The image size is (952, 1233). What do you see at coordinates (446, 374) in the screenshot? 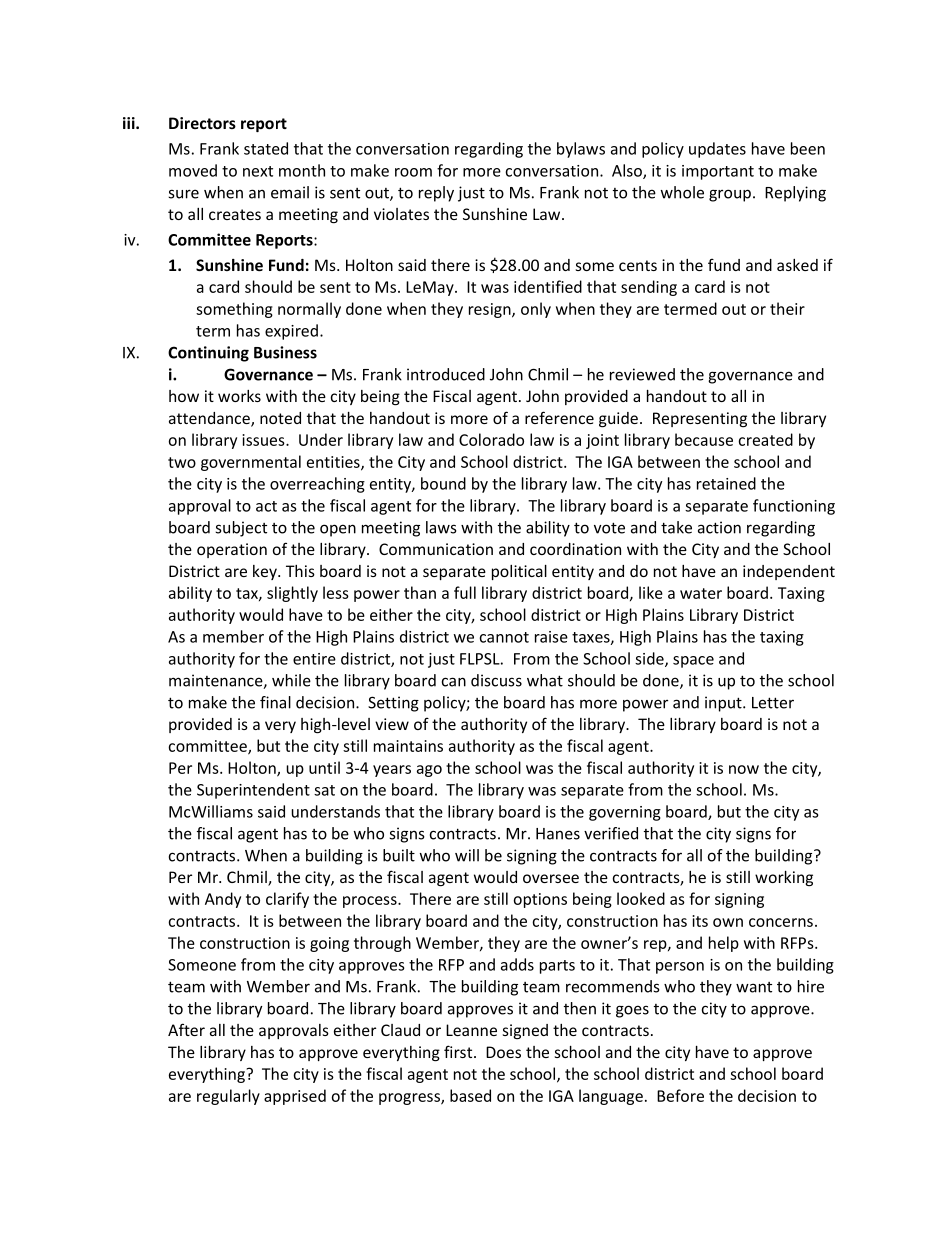
I see `introduced` at bounding box center [446, 374].
